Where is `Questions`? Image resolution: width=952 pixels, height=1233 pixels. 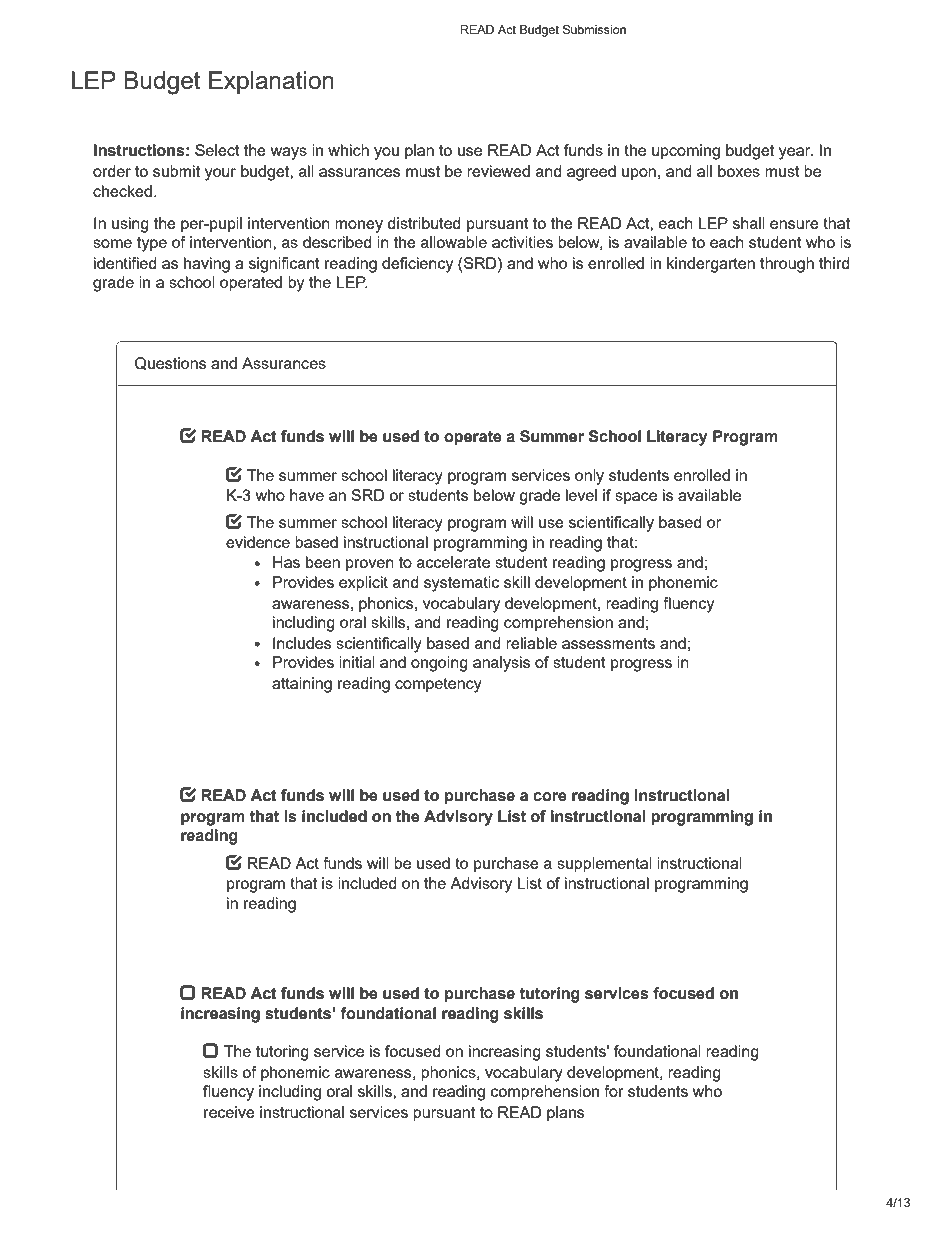
Questions is located at coordinates (170, 363).
